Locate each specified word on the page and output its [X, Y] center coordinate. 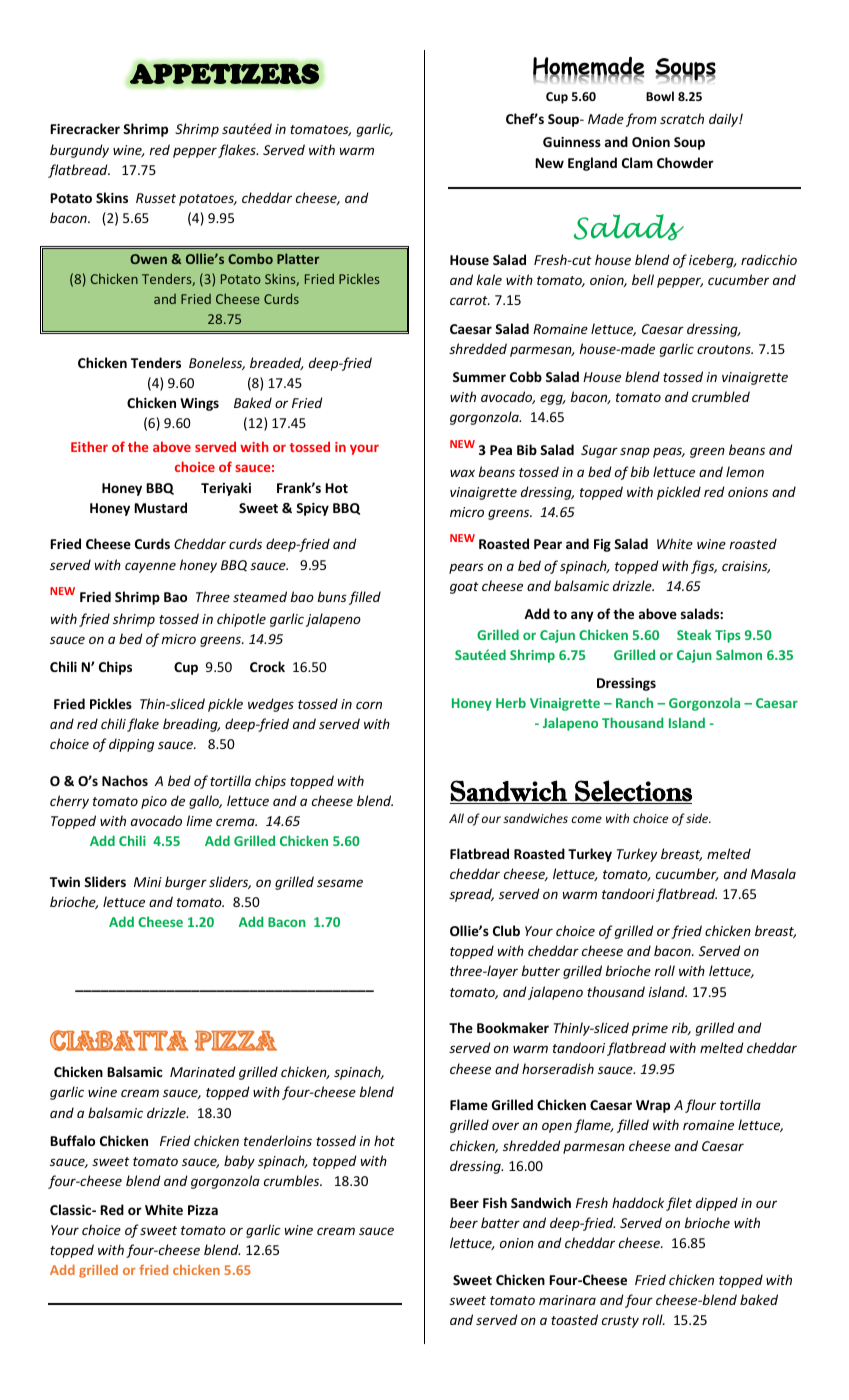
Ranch [634, 702]
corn [369, 705]
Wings [199, 404]
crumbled [721, 396]
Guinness [572, 142]
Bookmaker [513, 1027]
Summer [479, 377]
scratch [682, 118]
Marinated [203, 1071]
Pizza [203, 1210]
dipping [131, 745]
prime [650, 1029]
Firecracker [85, 128]
